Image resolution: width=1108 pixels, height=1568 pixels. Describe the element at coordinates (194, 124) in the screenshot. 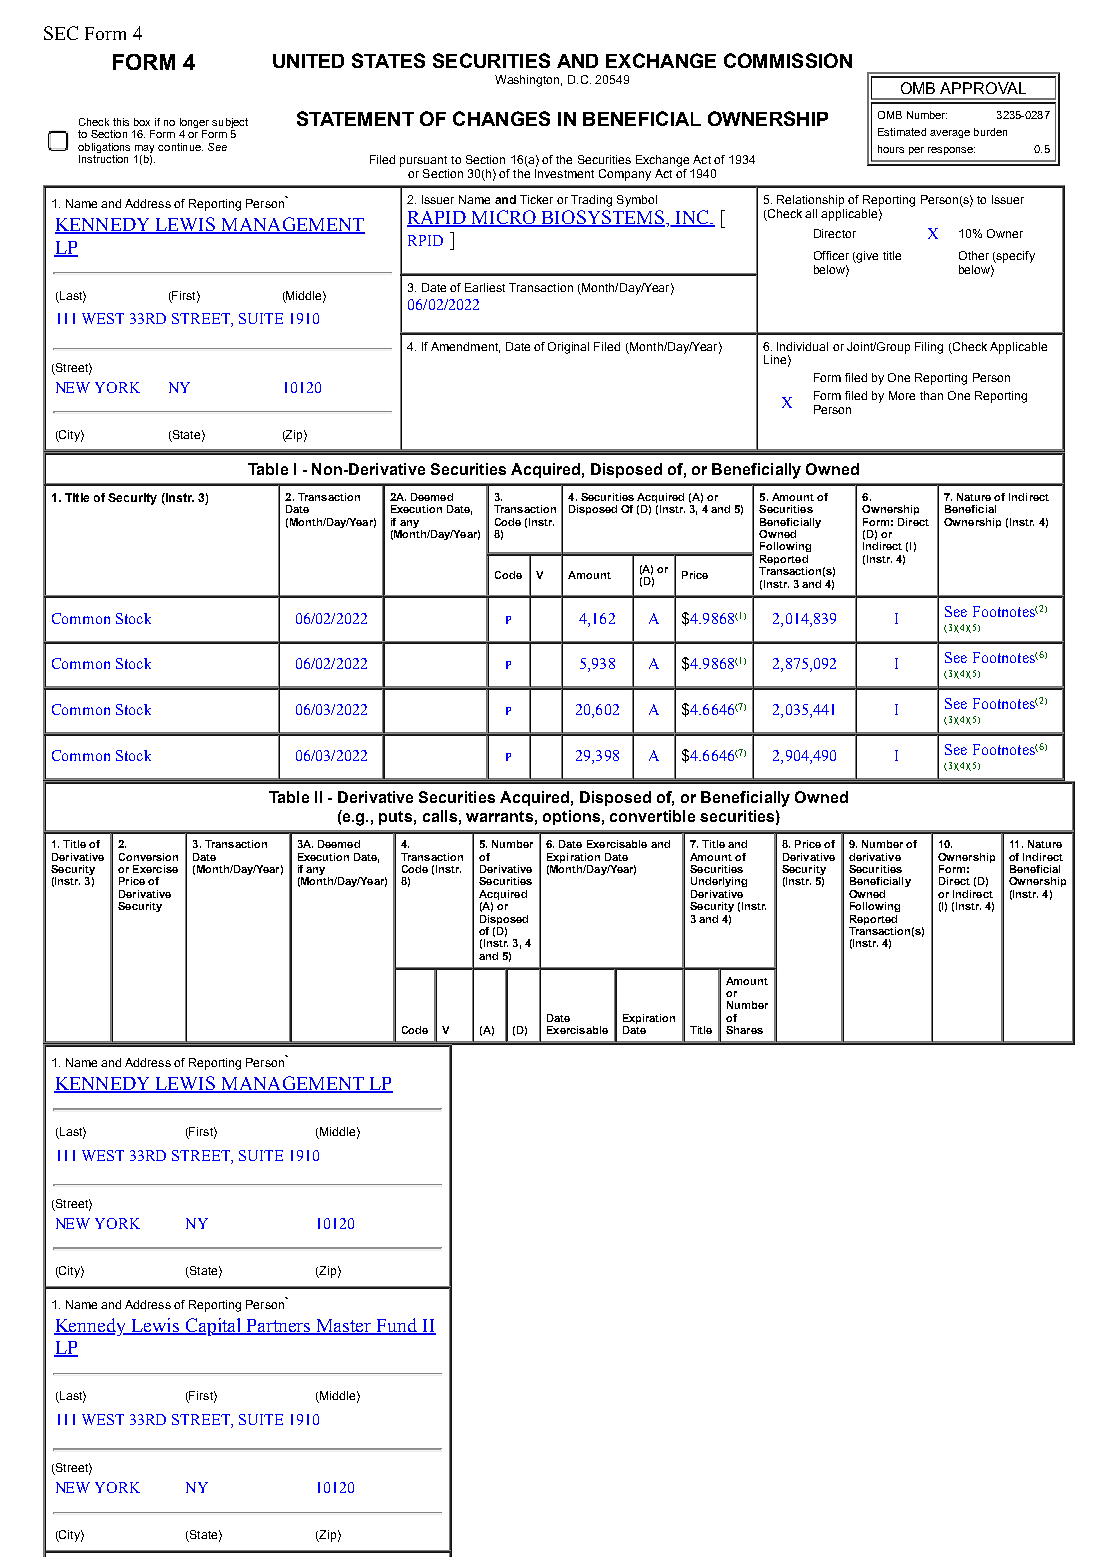

I see `longer` at that location.
